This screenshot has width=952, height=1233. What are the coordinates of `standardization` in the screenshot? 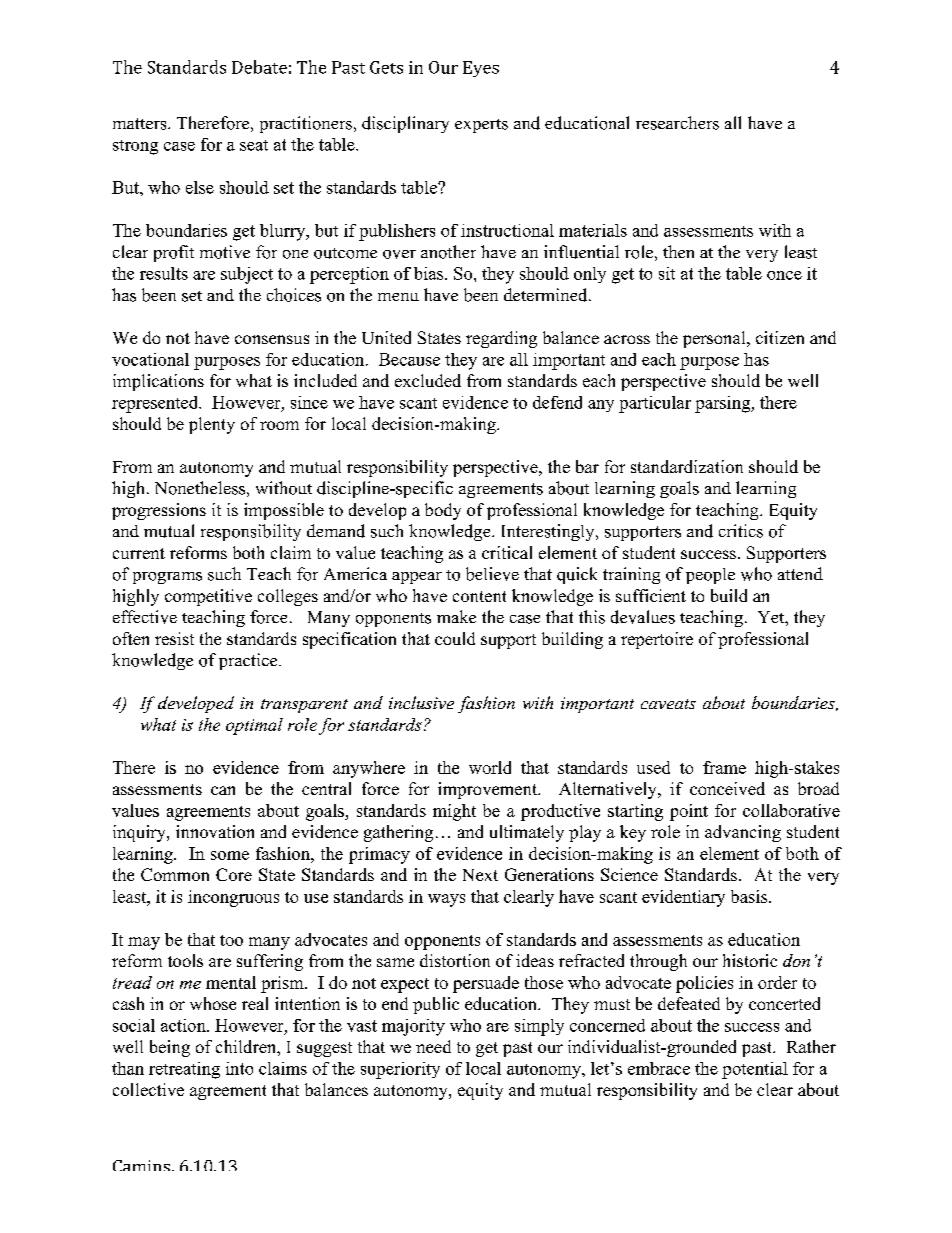 It's located at (687, 466).
